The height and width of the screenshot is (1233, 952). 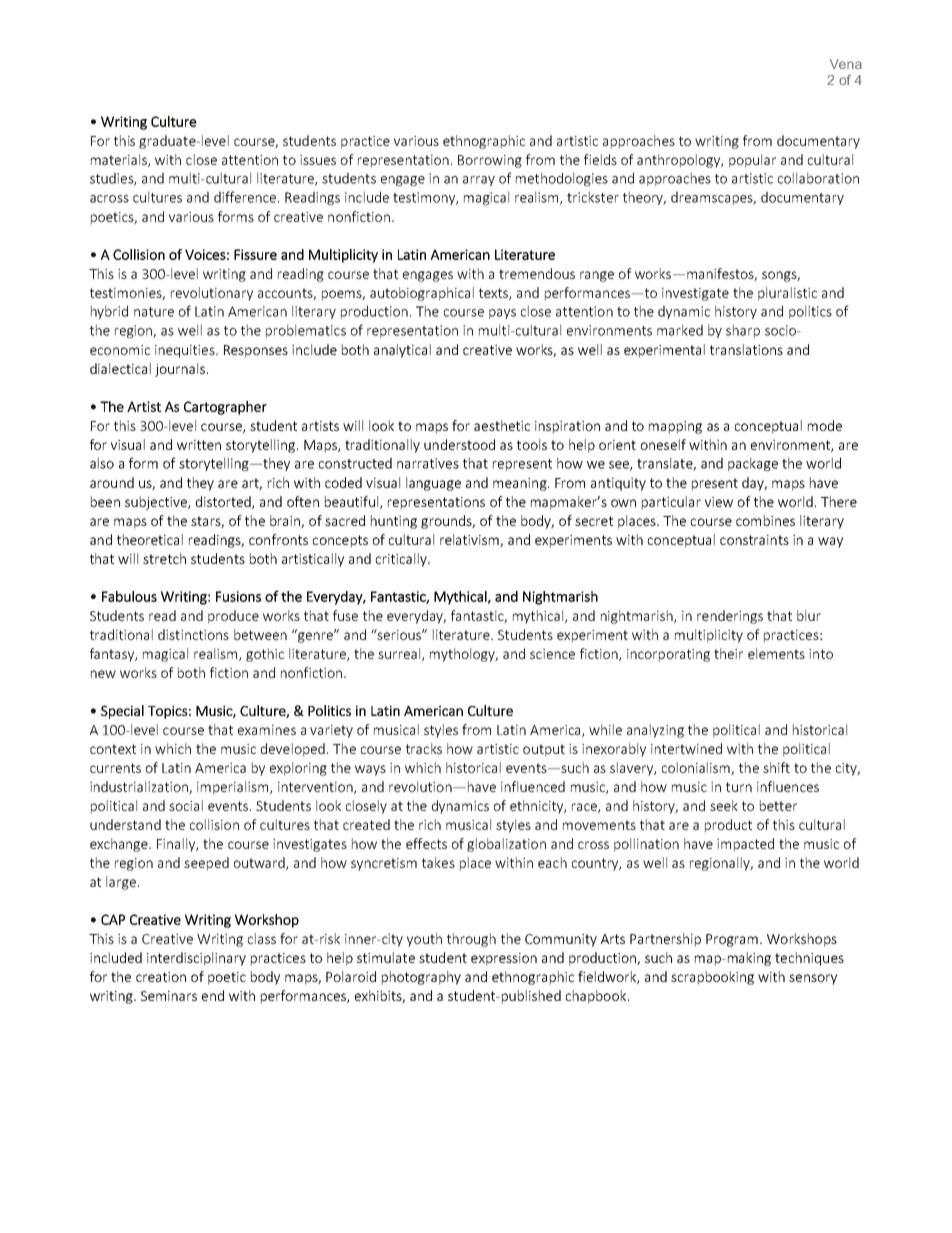 What do you see at coordinates (502, 314) in the screenshot?
I see `pays` at bounding box center [502, 314].
